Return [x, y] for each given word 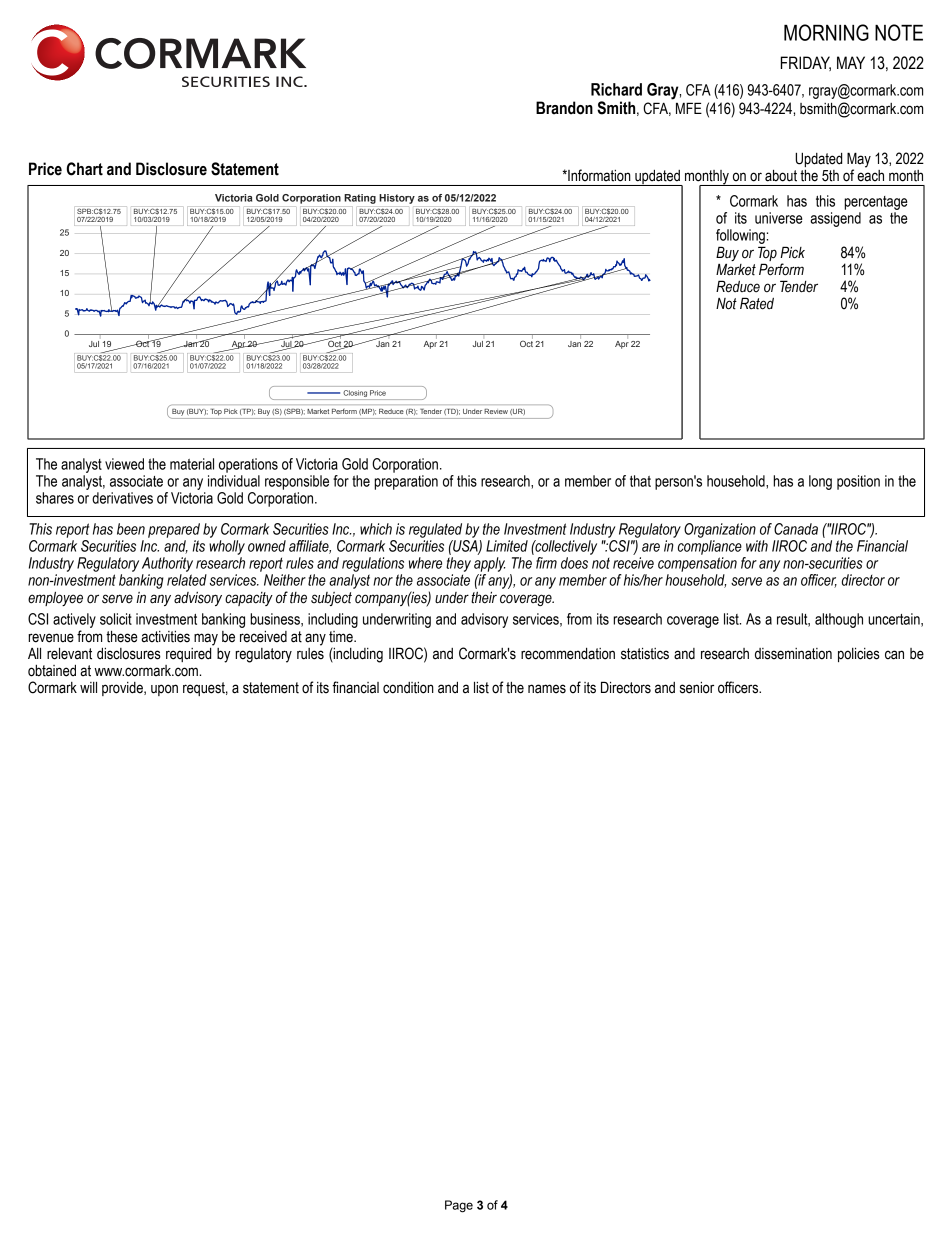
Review [496, 411]
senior [697, 688]
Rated [757, 303]
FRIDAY [806, 63]
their [484, 598]
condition [408, 688]
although [839, 620]
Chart [85, 169]
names [547, 689]
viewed [124, 464]
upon [164, 690]
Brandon [564, 108]
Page [459, 1206]
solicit [116, 619]
